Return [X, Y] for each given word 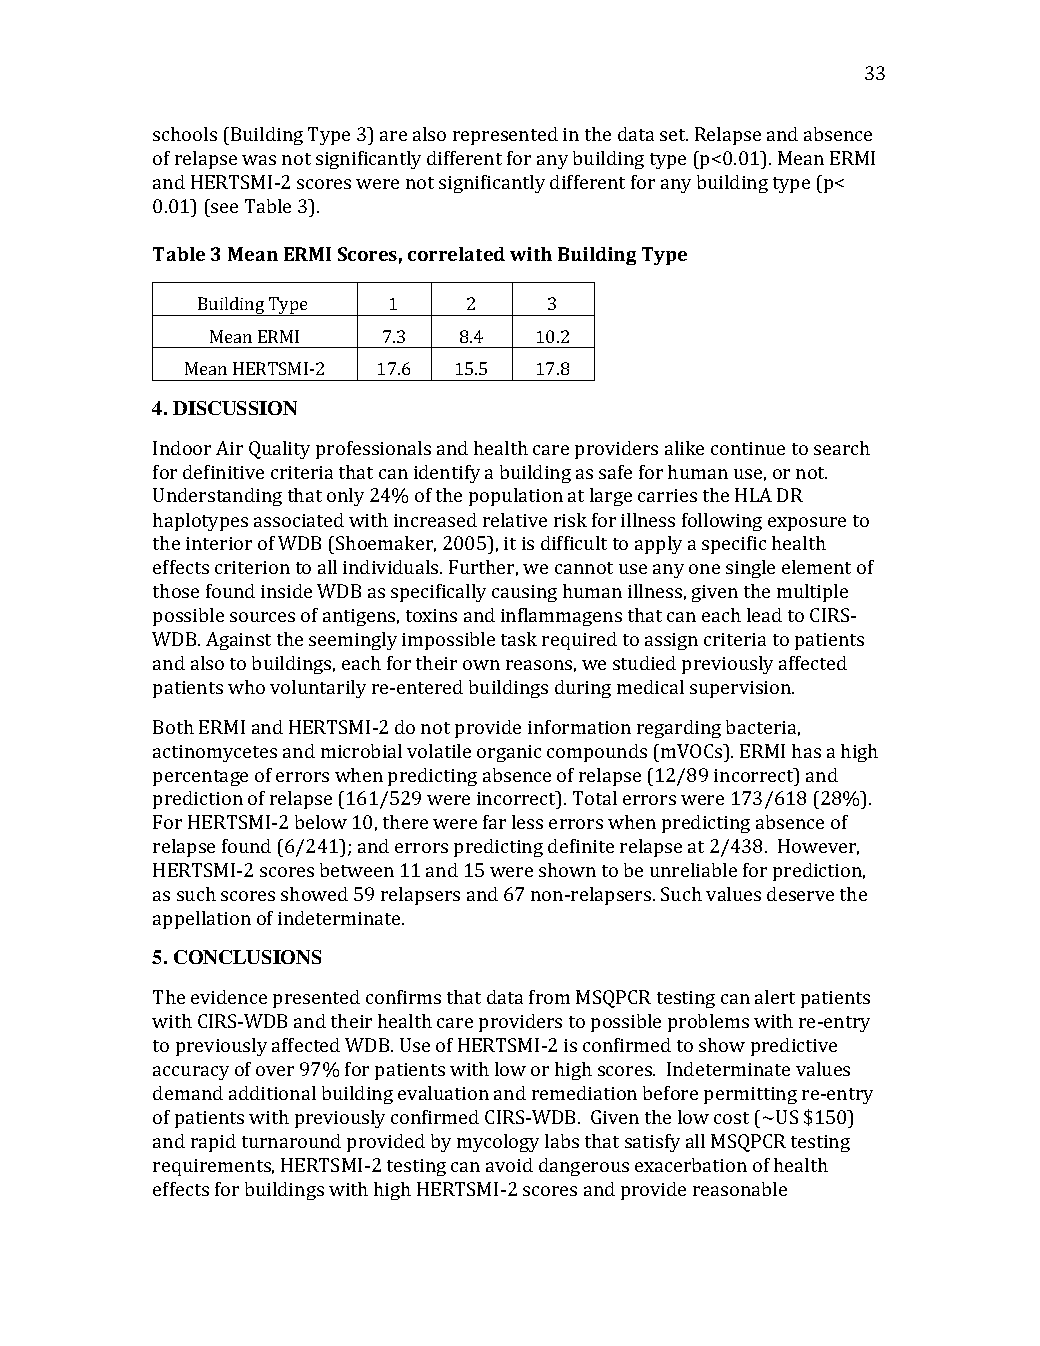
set [674, 135]
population [516, 497]
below [321, 822]
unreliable [693, 870]
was [259, 160]
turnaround [291, 1141]
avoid [509, 1165]
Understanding [217, 497]
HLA [753, 495]
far [494, 822]
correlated [456, 254]
